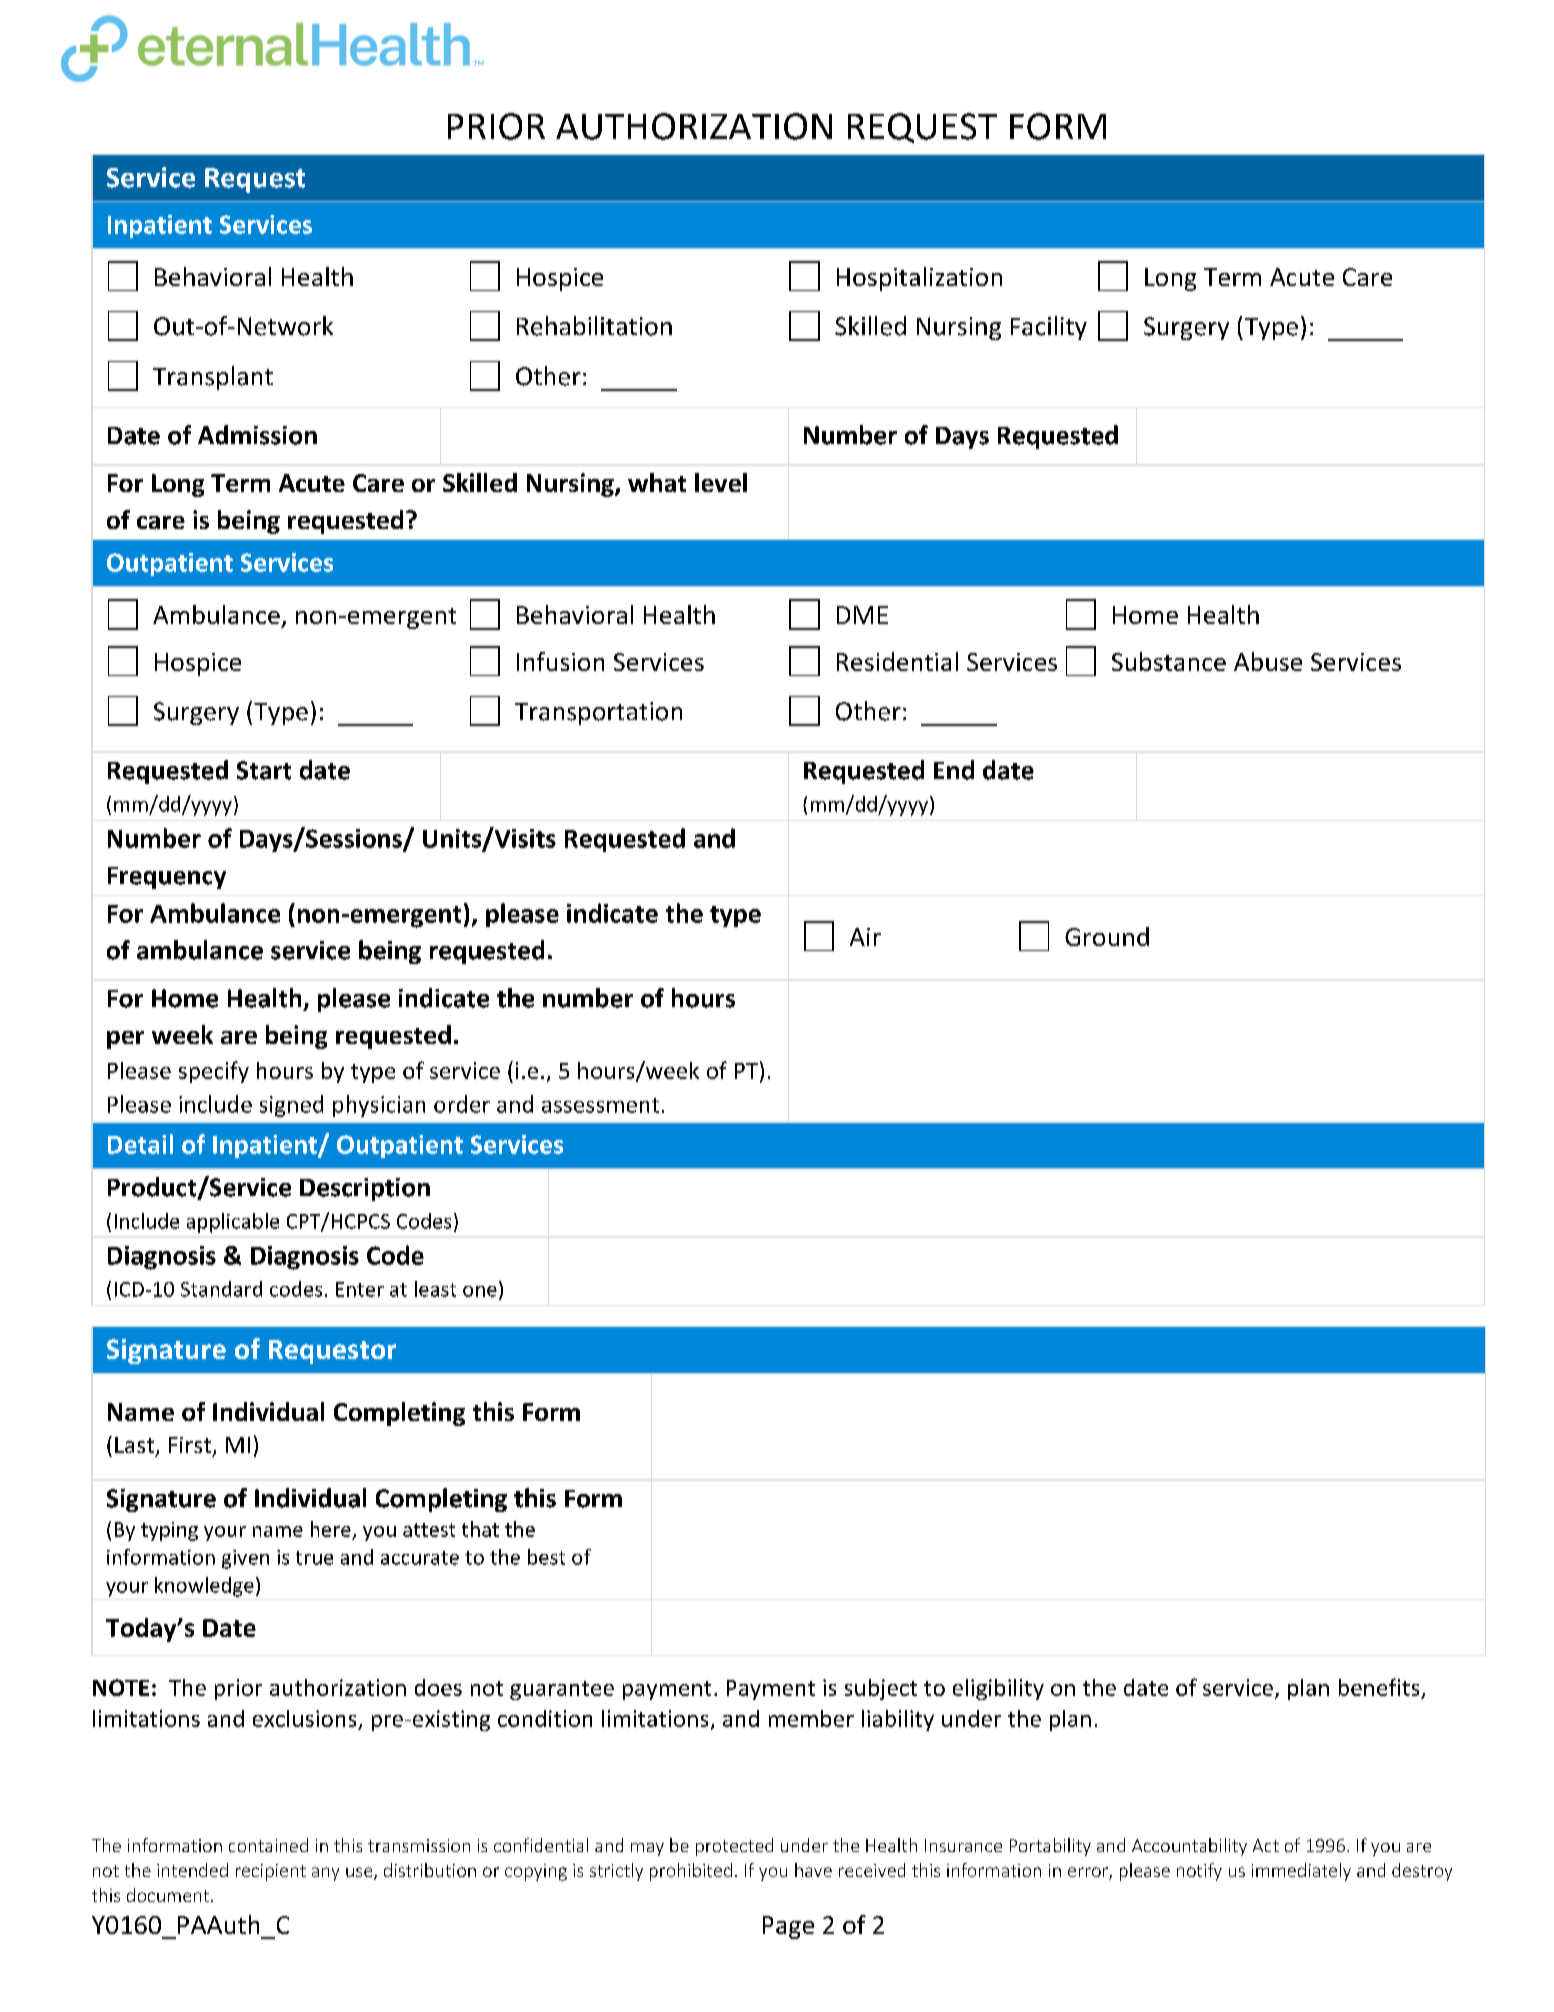 The width and height of the screenshot is (1554, 2012). Describe the element at coordinates (1301, 1872) in the screenshot. I see `immediately` at that location.
